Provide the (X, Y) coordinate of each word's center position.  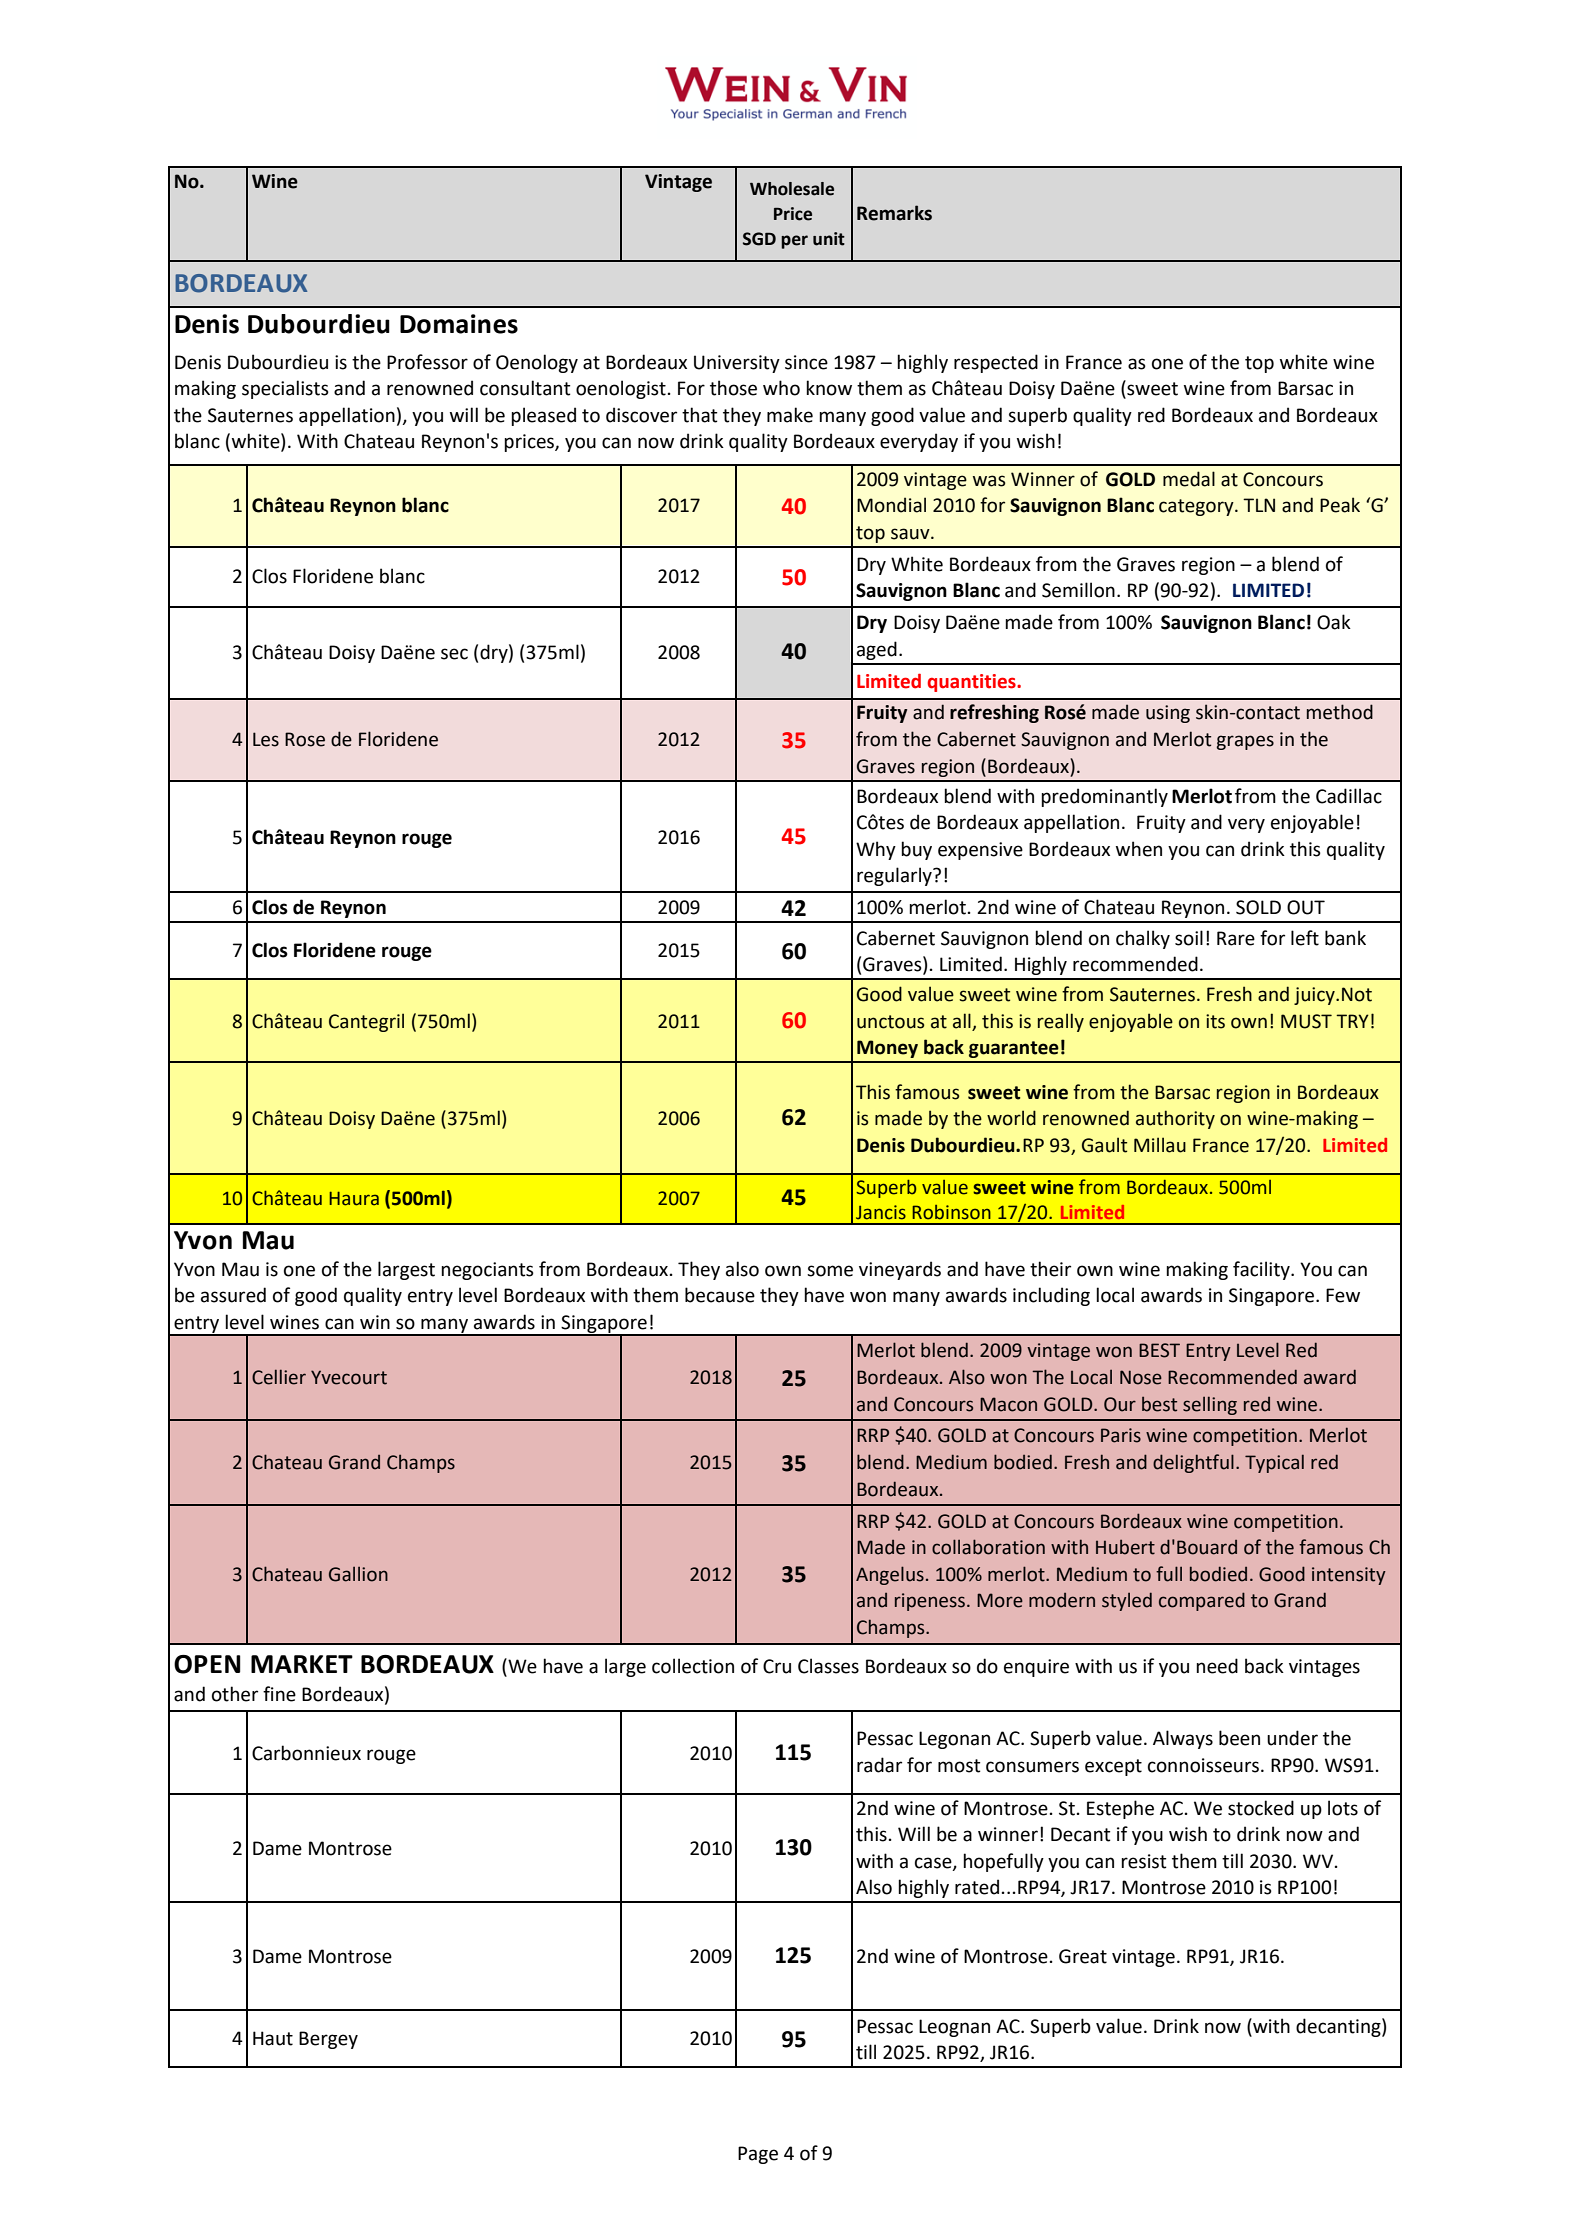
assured (233, 1295)
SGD (759, 239)
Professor (427, 362)
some (830, 1271)
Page (758, 2155)
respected (996, 363)
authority (1175, 1119)
